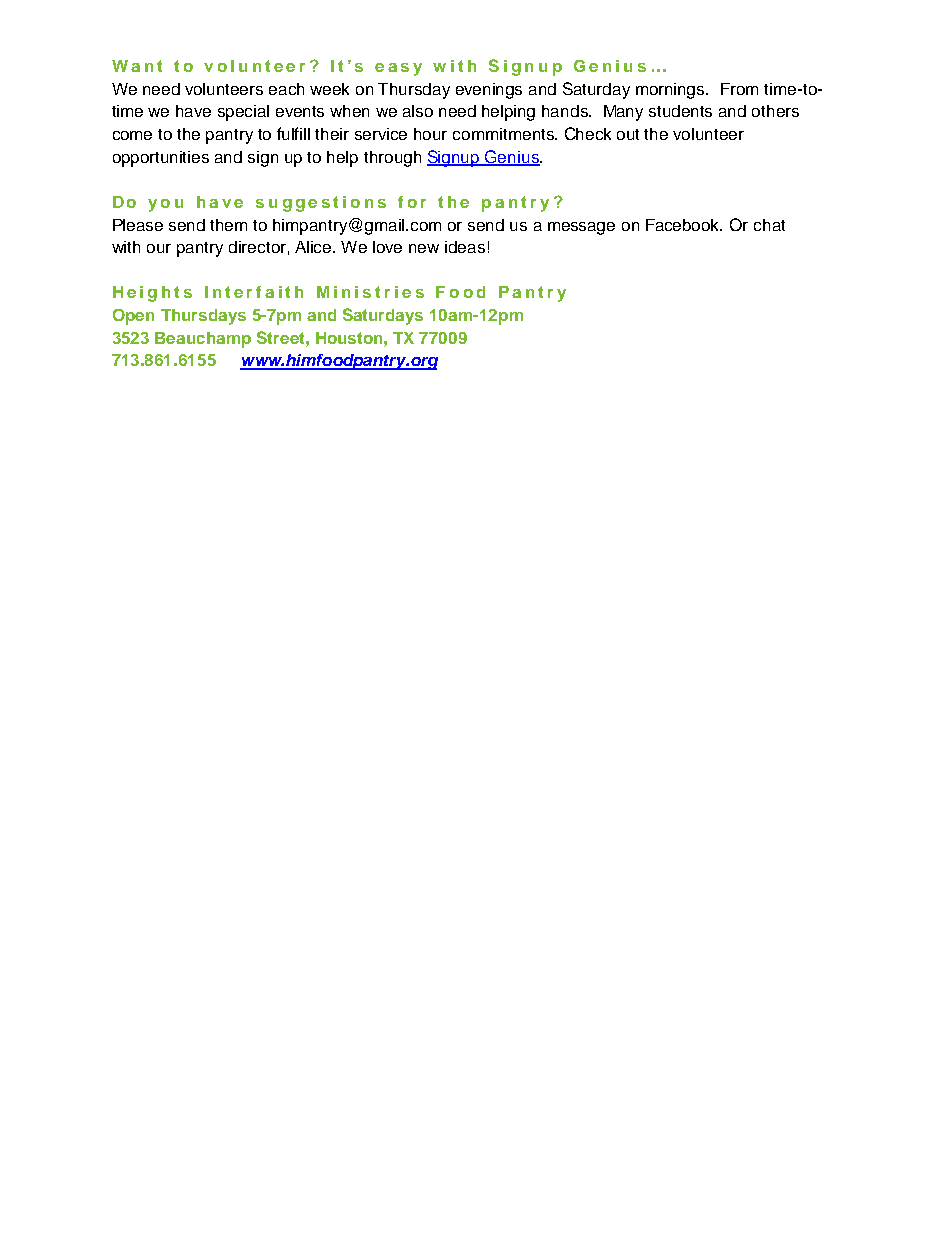 Image resolution: width=952 pixels, height=1233 pixels. I want to click on new, so click(424, 248).
